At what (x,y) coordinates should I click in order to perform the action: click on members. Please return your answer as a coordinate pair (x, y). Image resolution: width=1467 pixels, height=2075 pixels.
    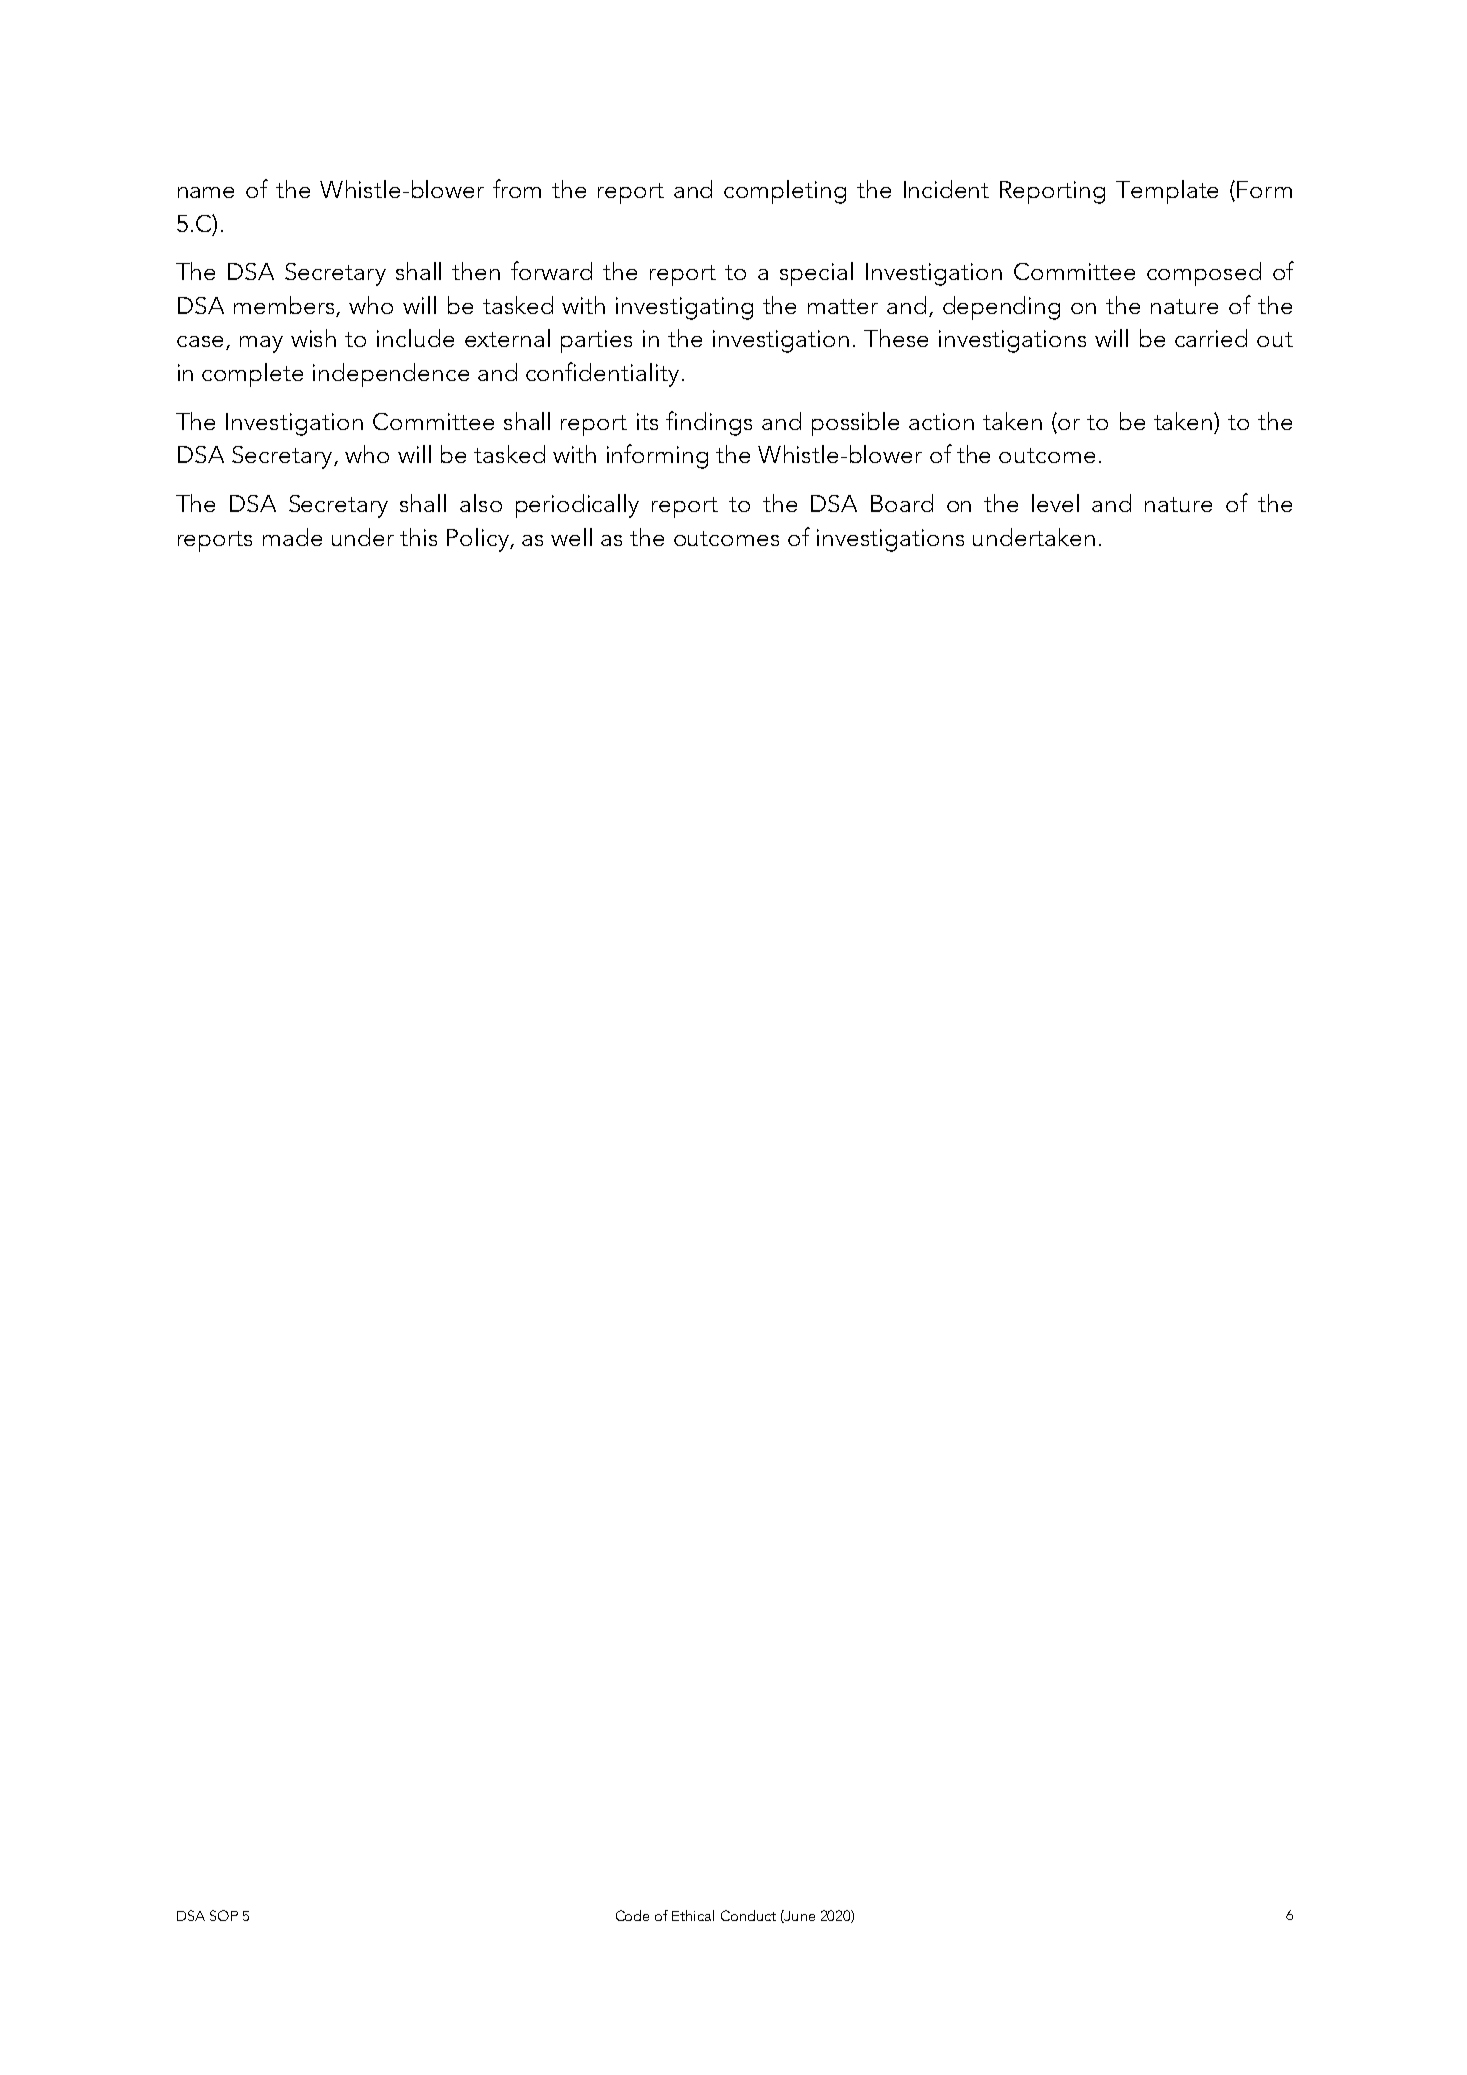
    Looking at the image, I should click on (284, 305).
